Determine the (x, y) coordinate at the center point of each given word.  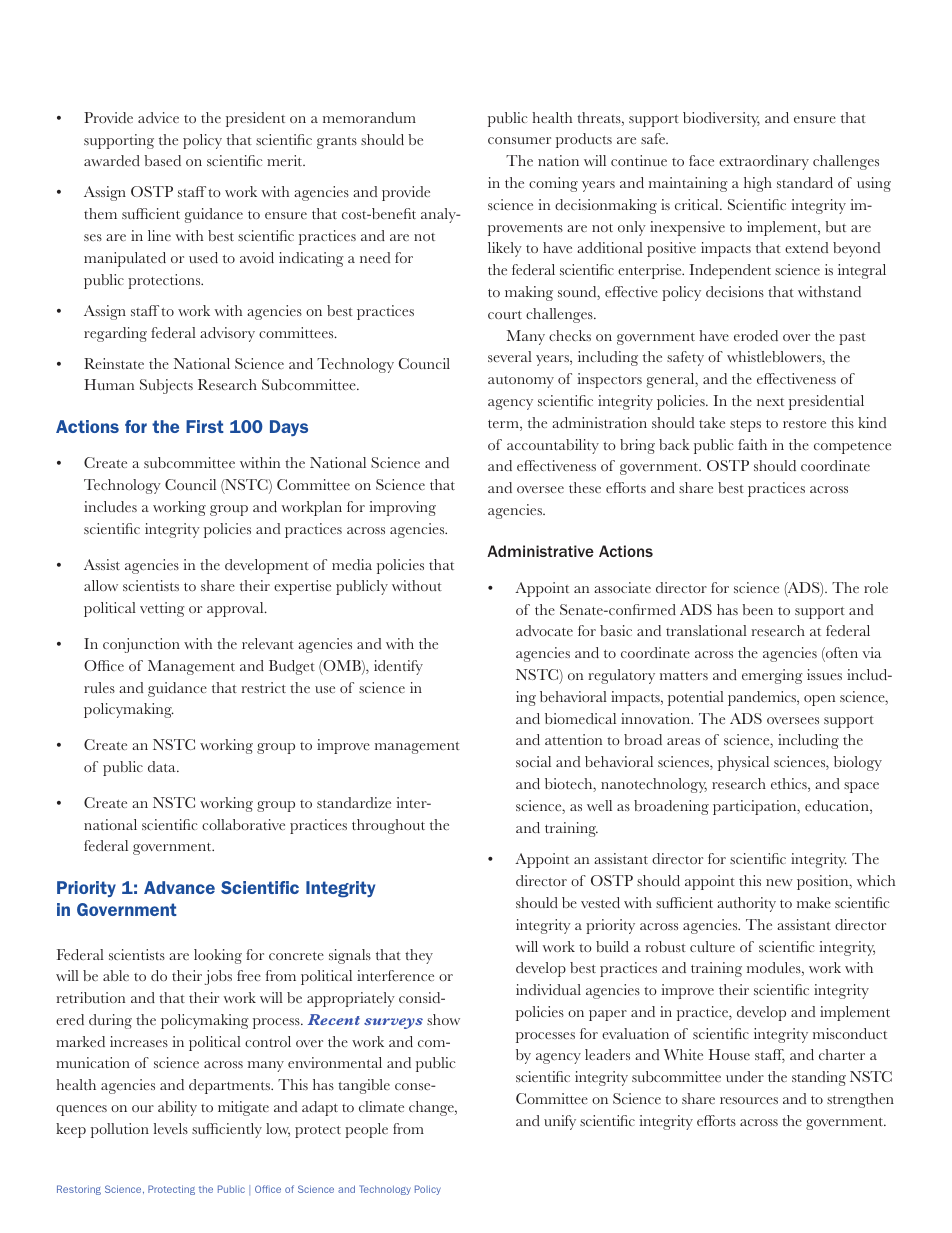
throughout (388, 826)
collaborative (243, 824)
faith (752, 444)
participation (756, 807)
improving (402, 508)
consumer (519, 140)
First (205, 426)
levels (171, 1128)
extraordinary (764, 162)
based (162, 160)
